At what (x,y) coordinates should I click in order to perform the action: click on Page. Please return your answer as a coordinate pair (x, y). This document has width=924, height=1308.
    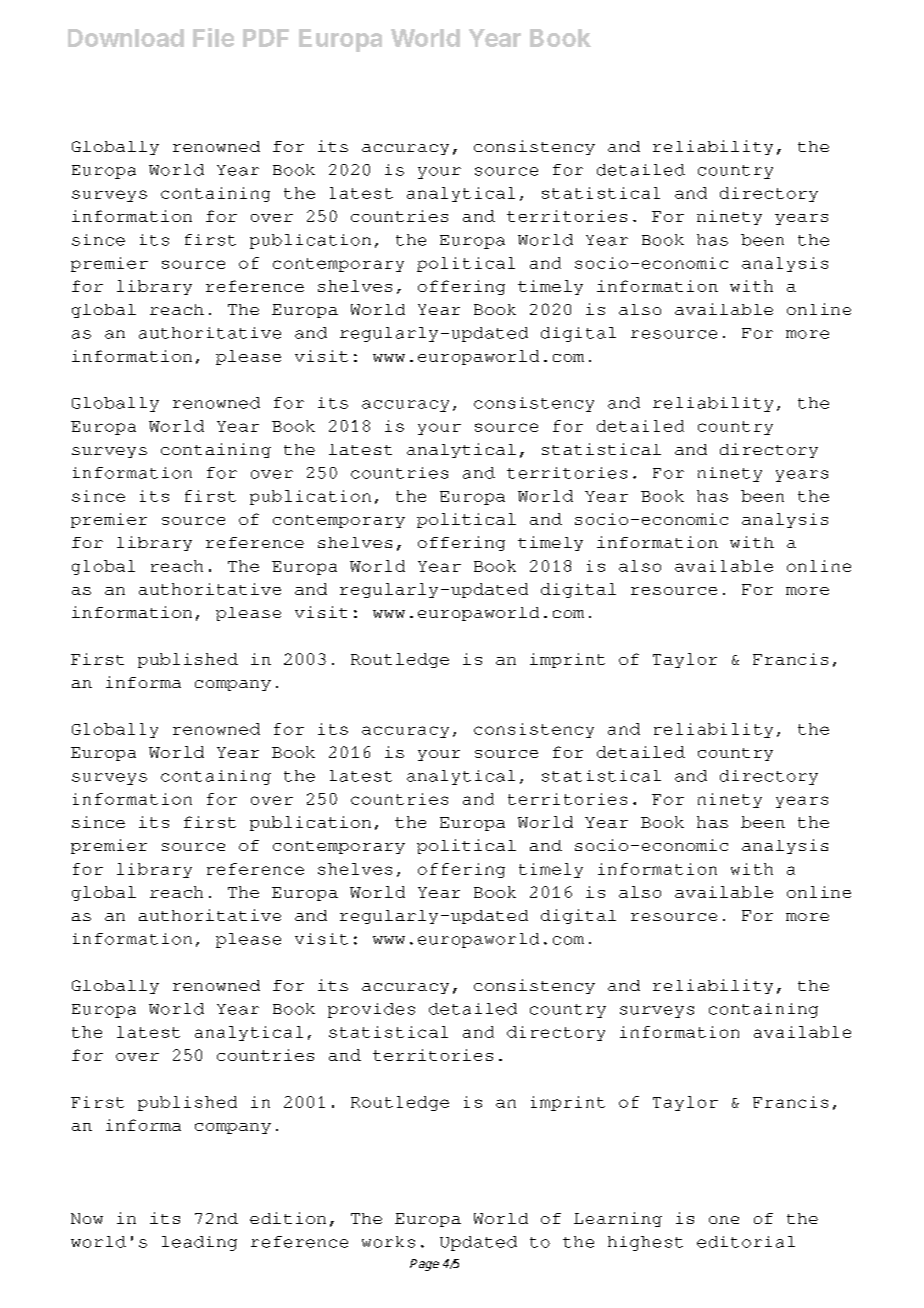
    Looking at the image, I should click on (424, 1265).
